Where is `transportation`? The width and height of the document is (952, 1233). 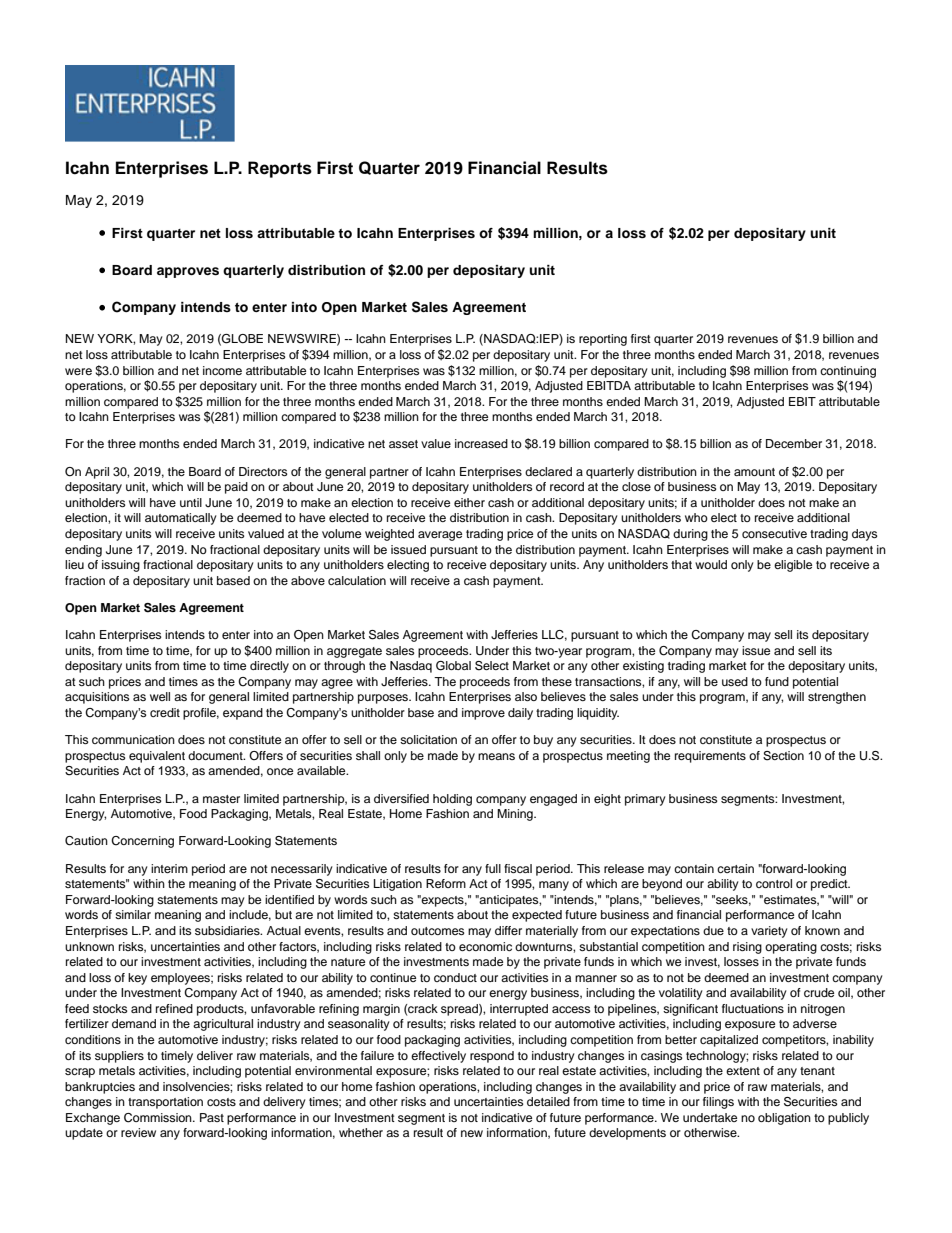
transportation is located at coordinates (165, 1103).
